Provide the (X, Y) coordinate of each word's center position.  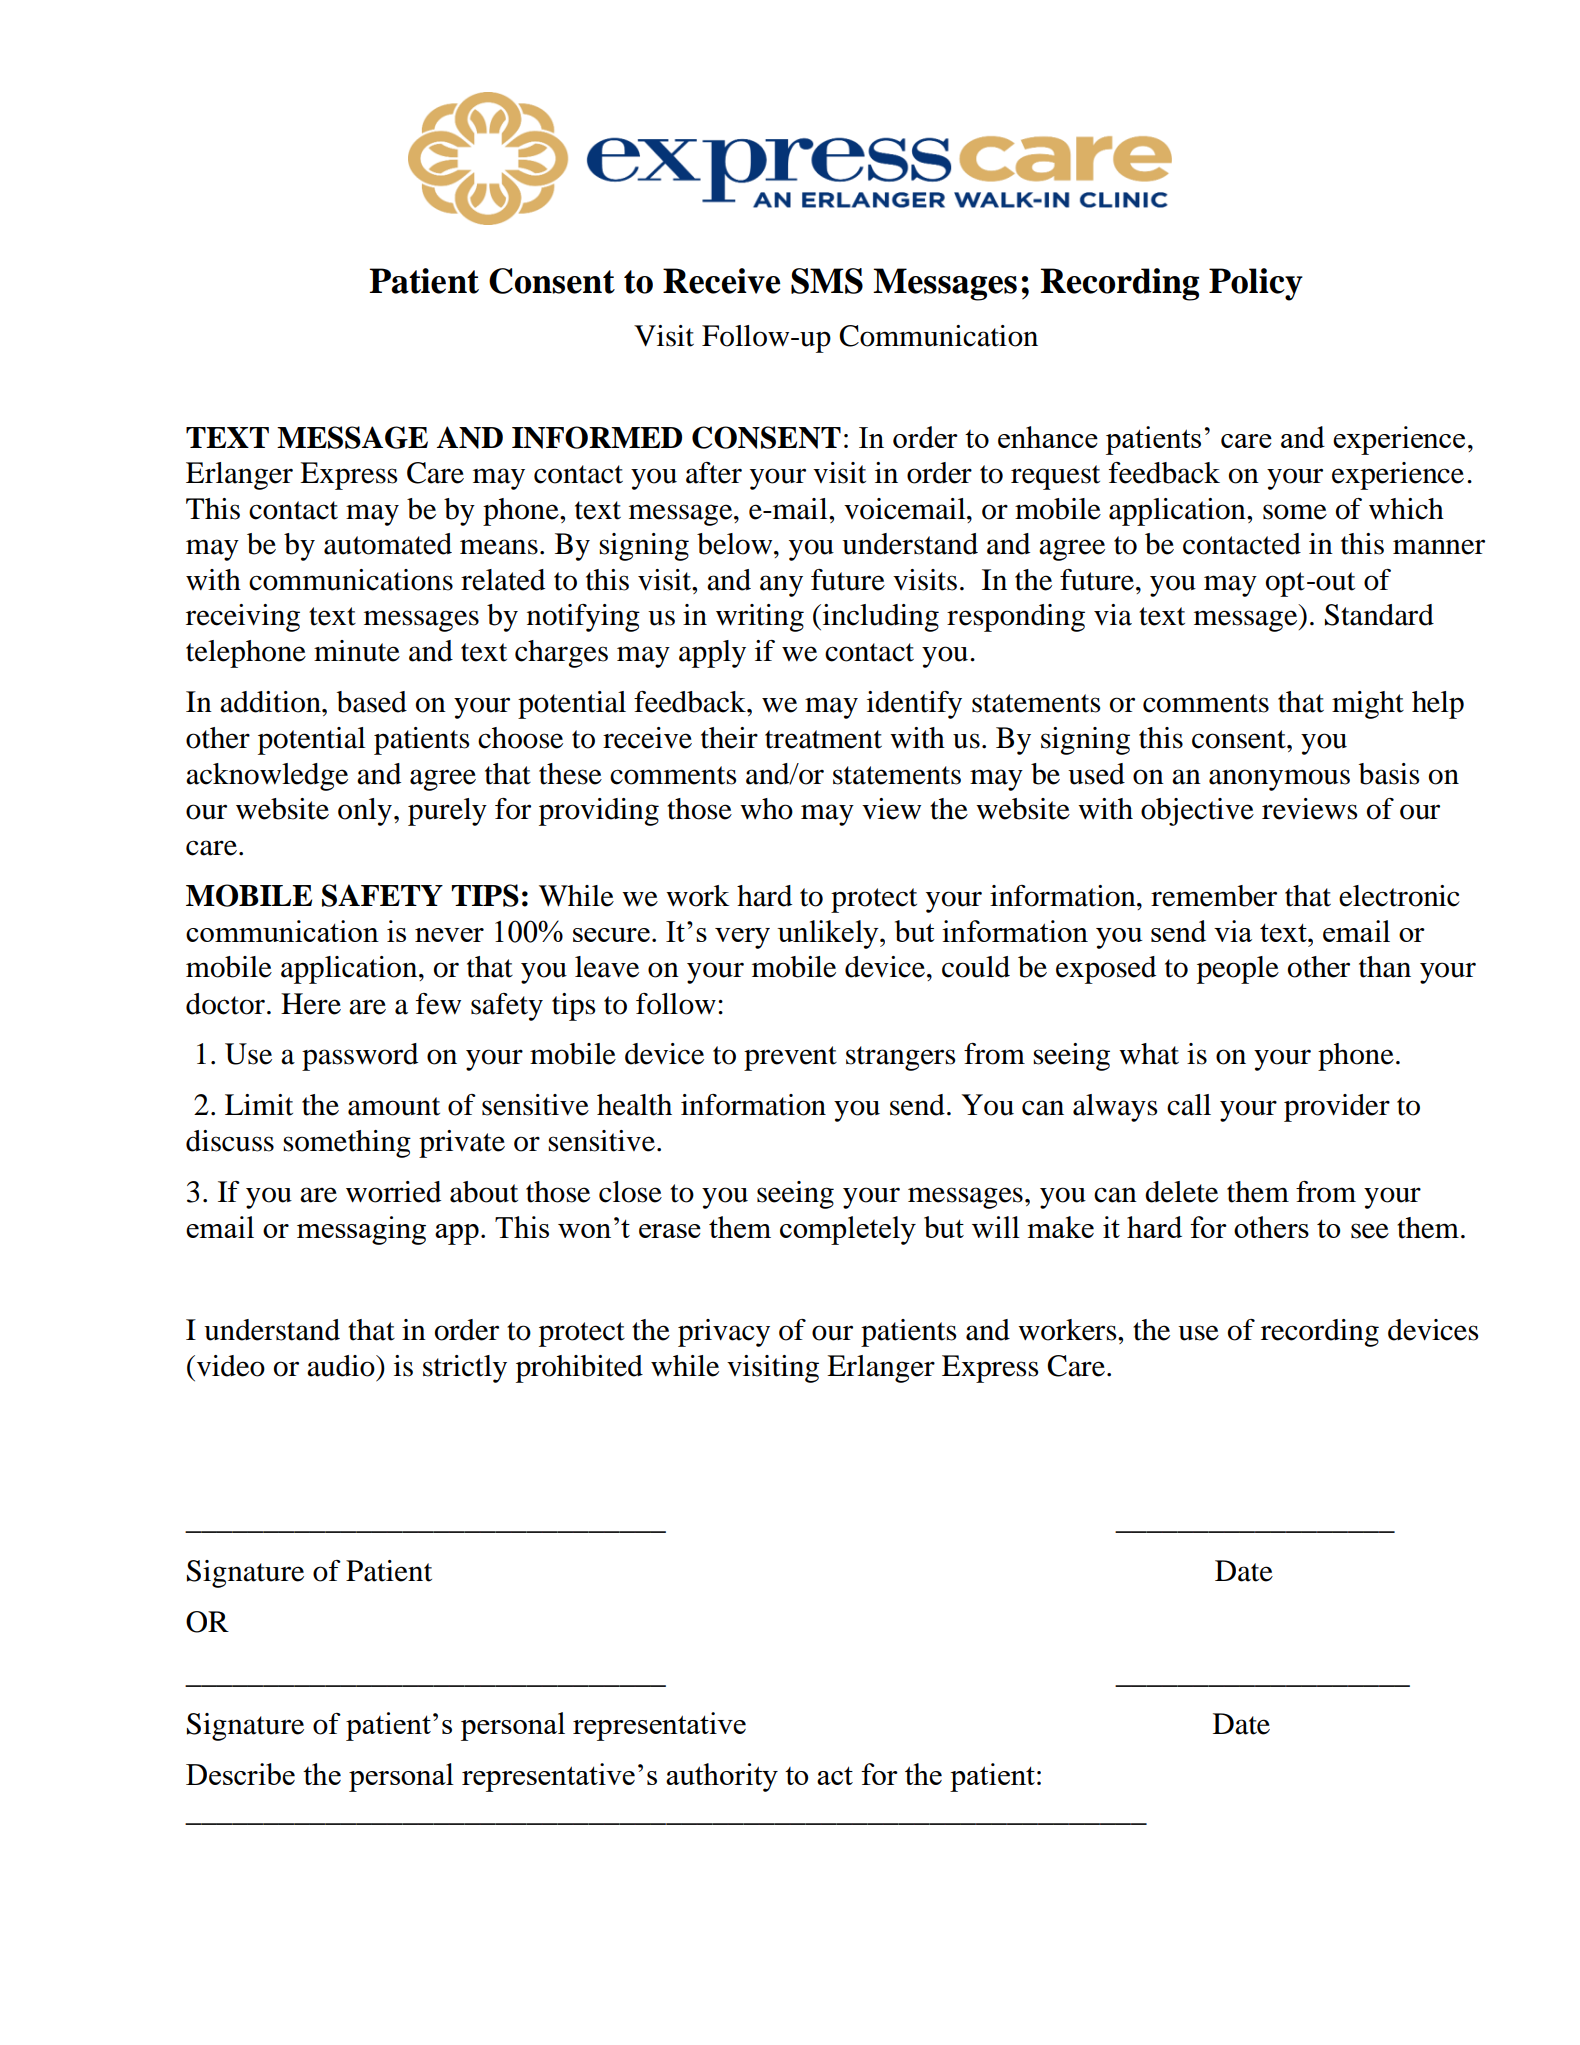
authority (722, 1777)
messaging (361, 1230)
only (365, 812)
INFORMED (597, 437)
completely (848, 1230)
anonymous (1279, 780)
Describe (240, 1774)
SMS (827, 281)
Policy (1256, 284)
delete (1181, 1192)
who (766, 809)
